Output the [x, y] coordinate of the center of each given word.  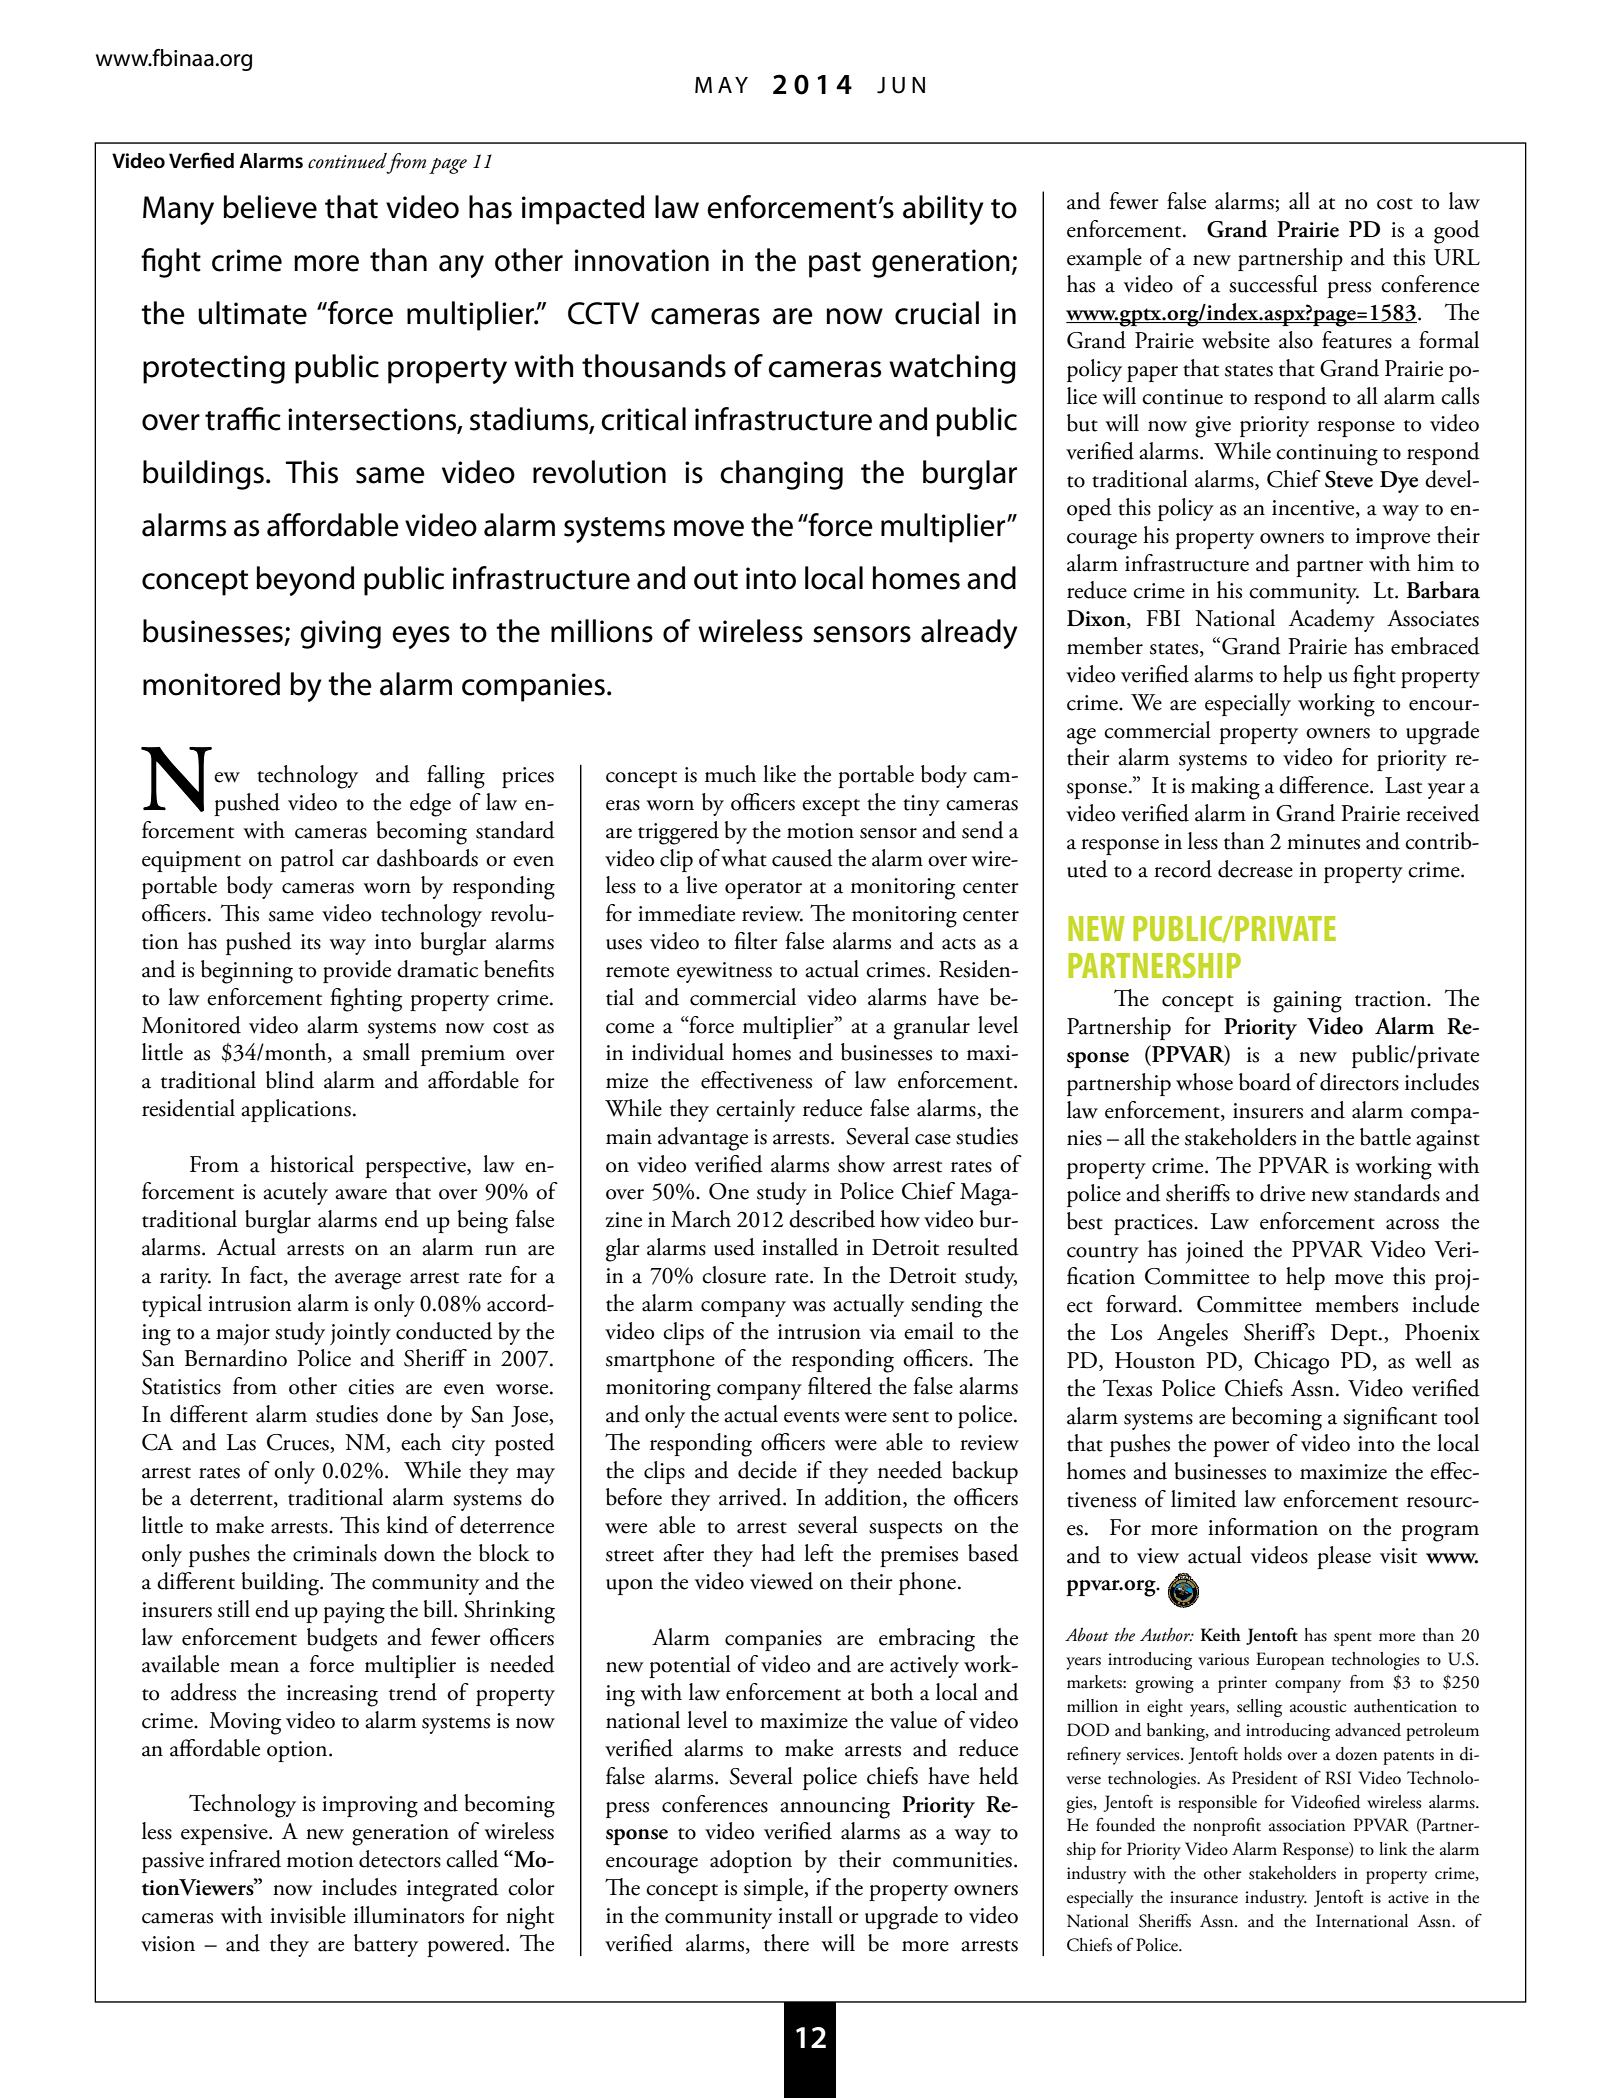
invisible [308, 1915]
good [1457, 232]
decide [767, 1470]
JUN [901, 85]
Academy [1332, 620]
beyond [305, 581]
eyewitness [724, 972]
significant [1390, 1419]
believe [270, 207]
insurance [1204, 1897]
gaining [1307, 1002]
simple [775, 1889]
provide [357, 971]
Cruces [299, 1443]
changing [781, 475]
